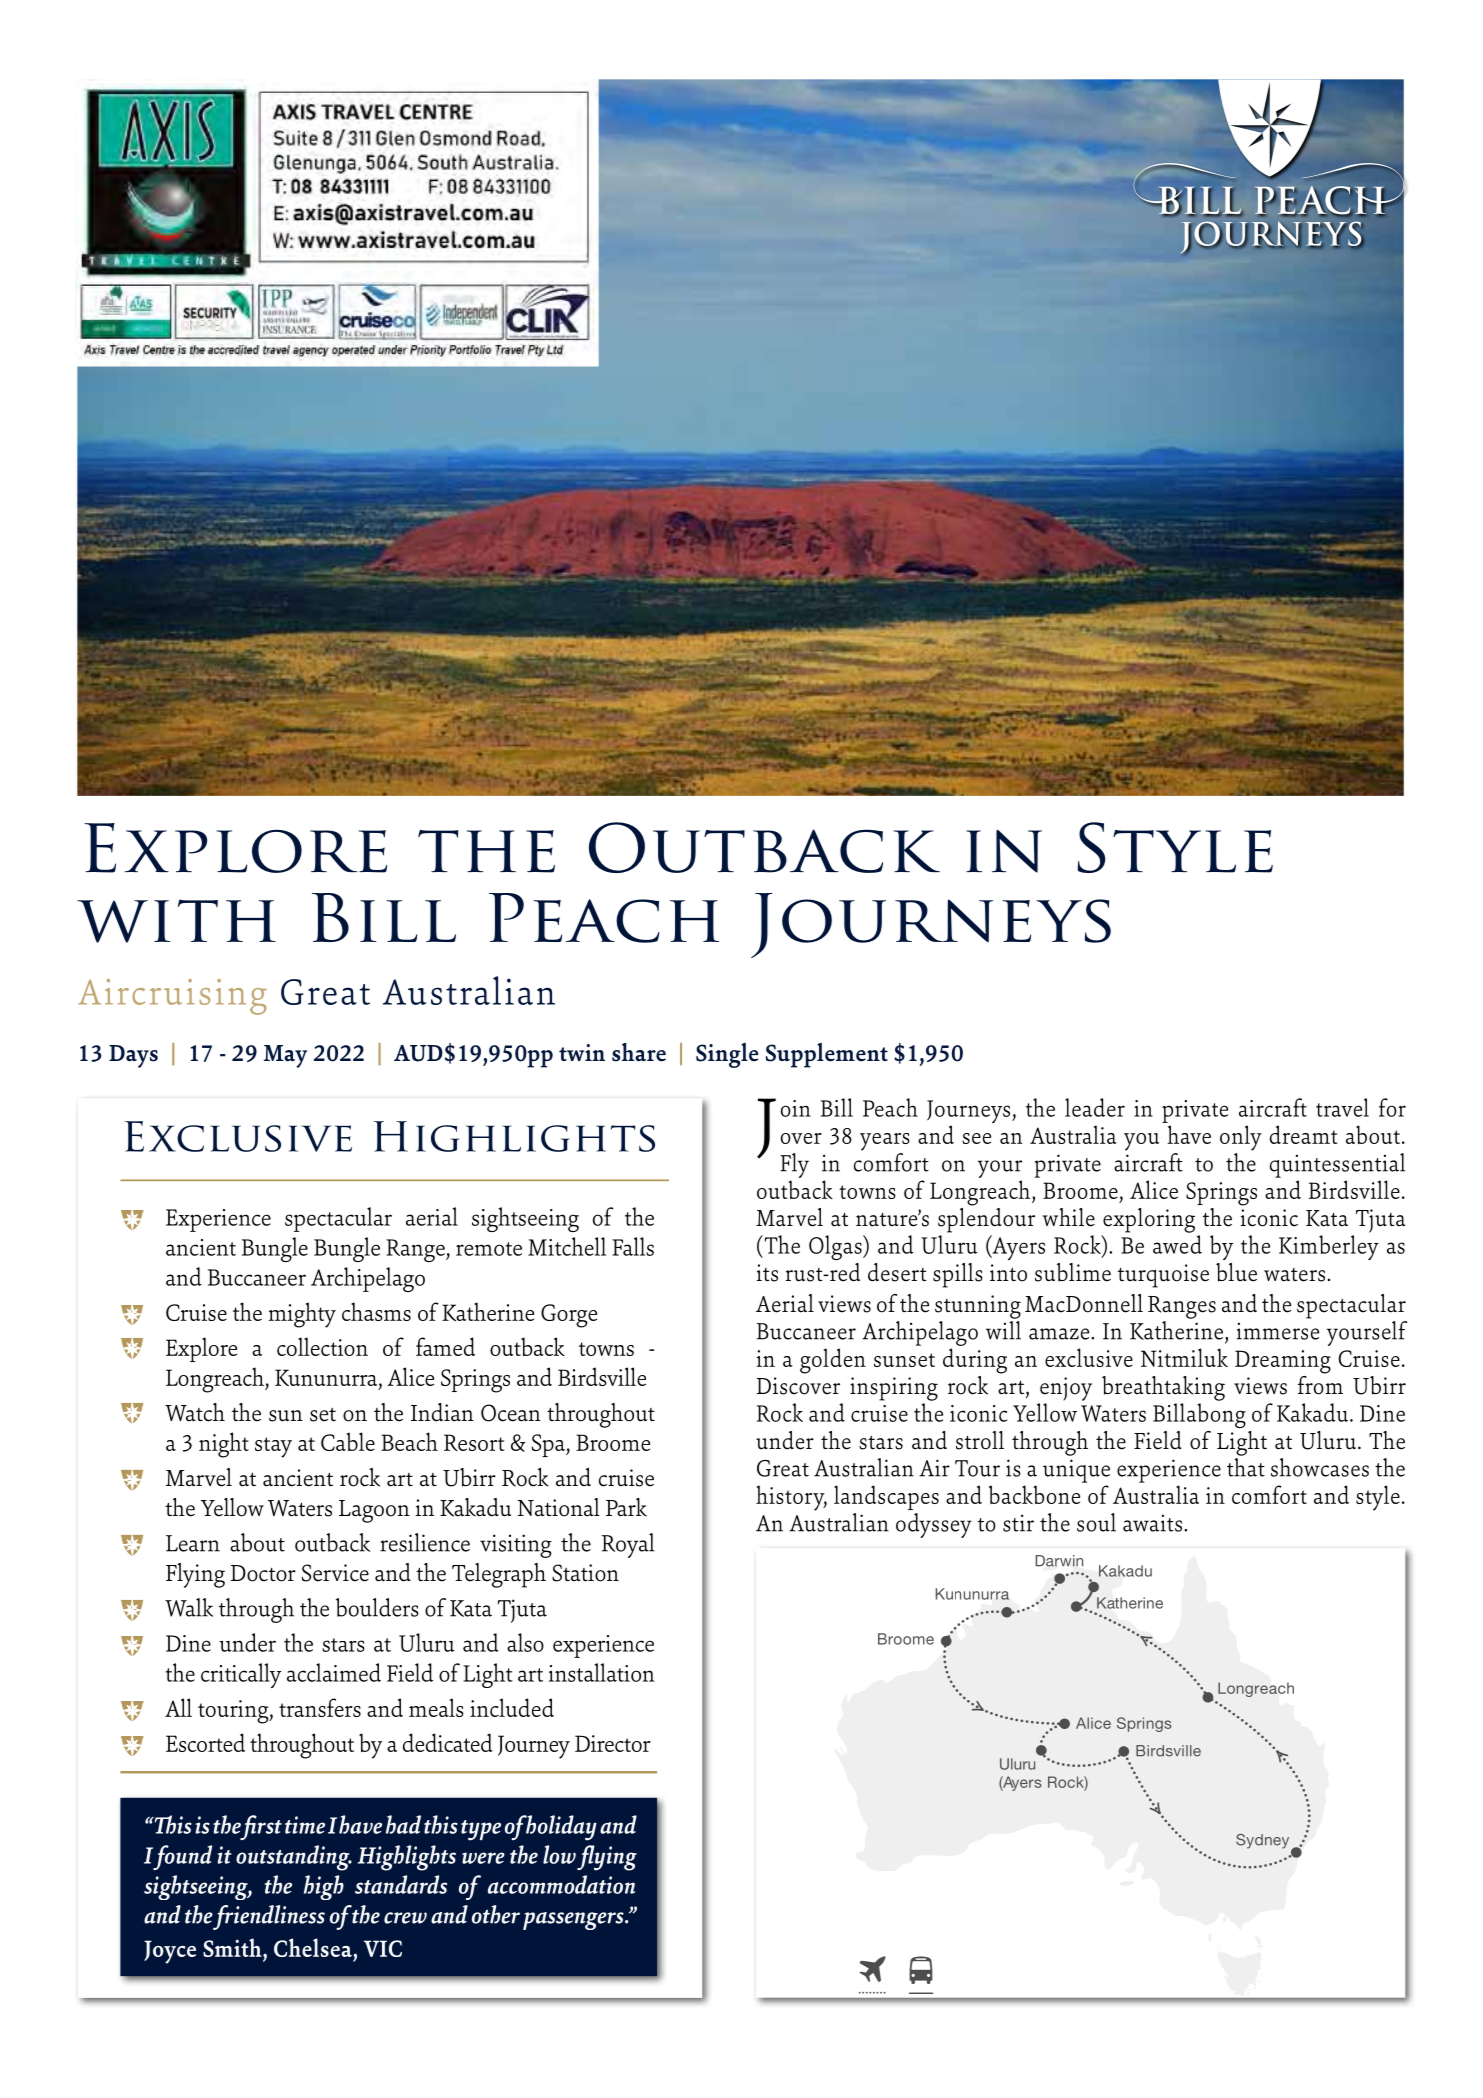 This document has height=2098, width=1483. I want to click on friendliness, so click(268, 1917).
